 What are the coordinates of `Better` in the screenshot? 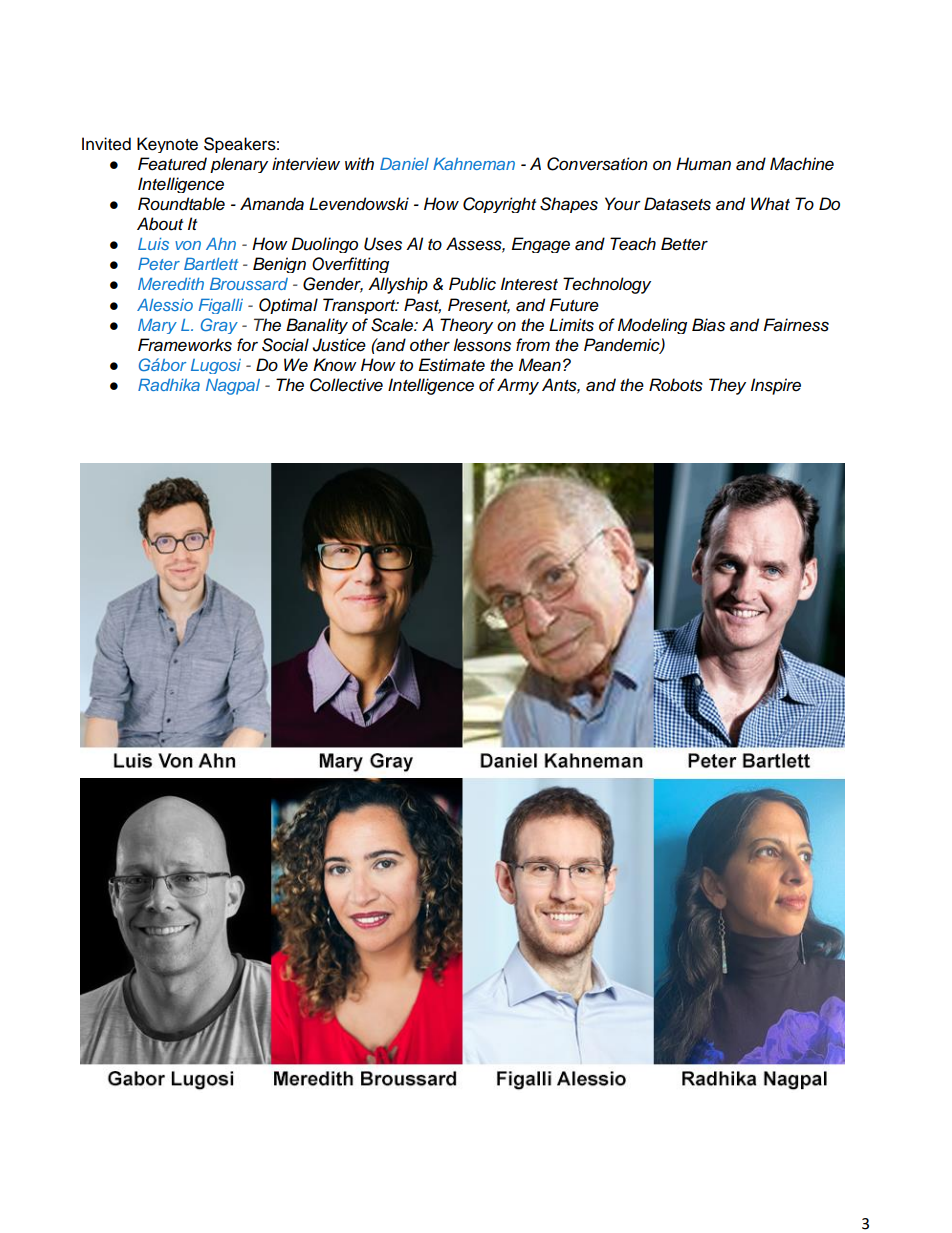 It's located at (684, 244).
